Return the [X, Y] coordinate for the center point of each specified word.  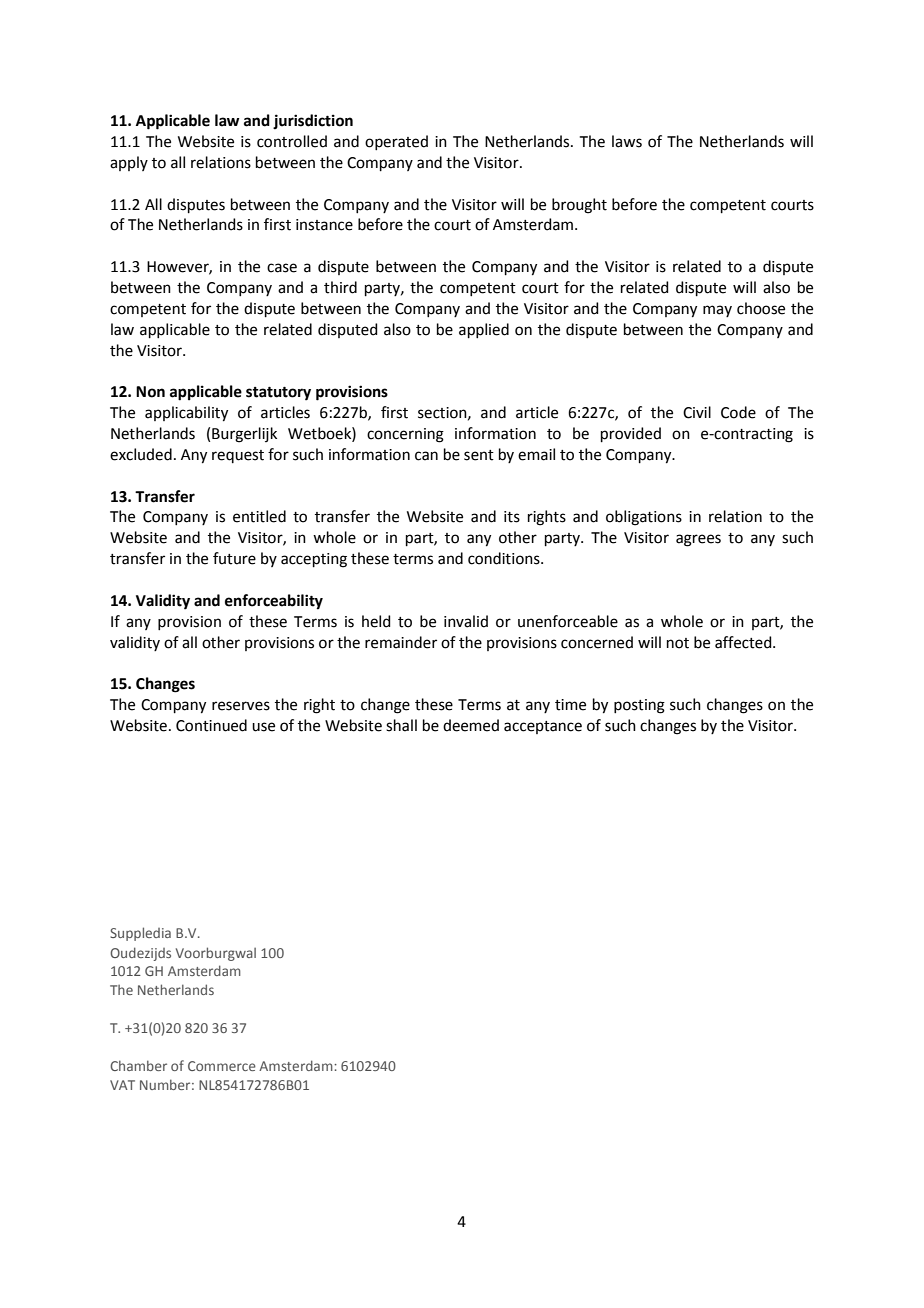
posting [639, 706]
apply [129, 163]
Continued [211, 725]
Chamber [138, 1065]
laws [627, 141]
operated [396, 142]
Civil [697, 412]
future [234, 558]
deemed [471, 725]
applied [484, 330]
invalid [466, 621]
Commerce [222, 1066]
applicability [186, 414]
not [678, 643]
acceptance [543, 727]
